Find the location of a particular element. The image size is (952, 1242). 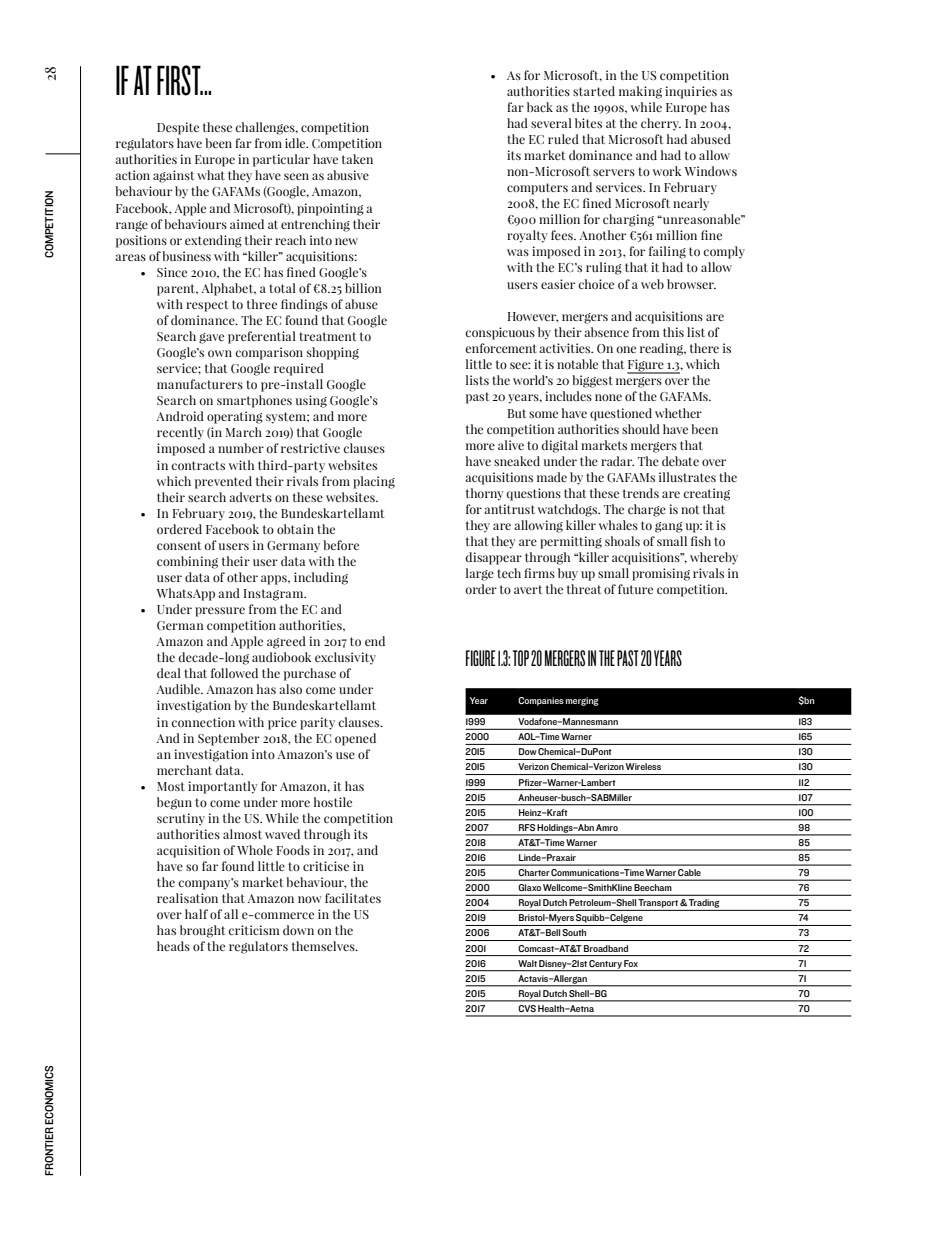

reading is located at coordinates (662, 349).
